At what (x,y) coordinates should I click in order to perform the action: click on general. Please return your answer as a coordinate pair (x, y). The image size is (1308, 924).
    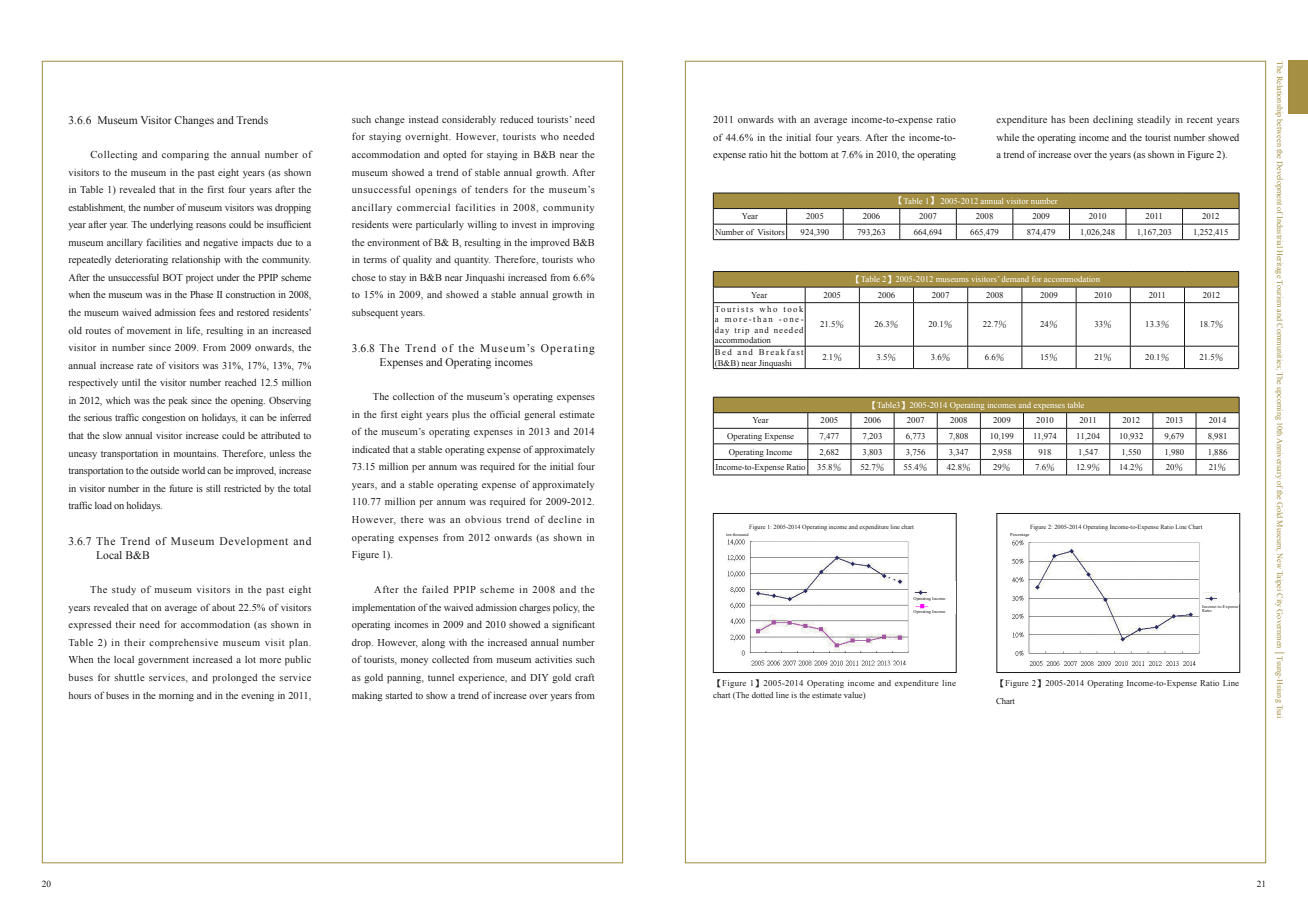
    Looking at the image, I should click on (539, 416).
